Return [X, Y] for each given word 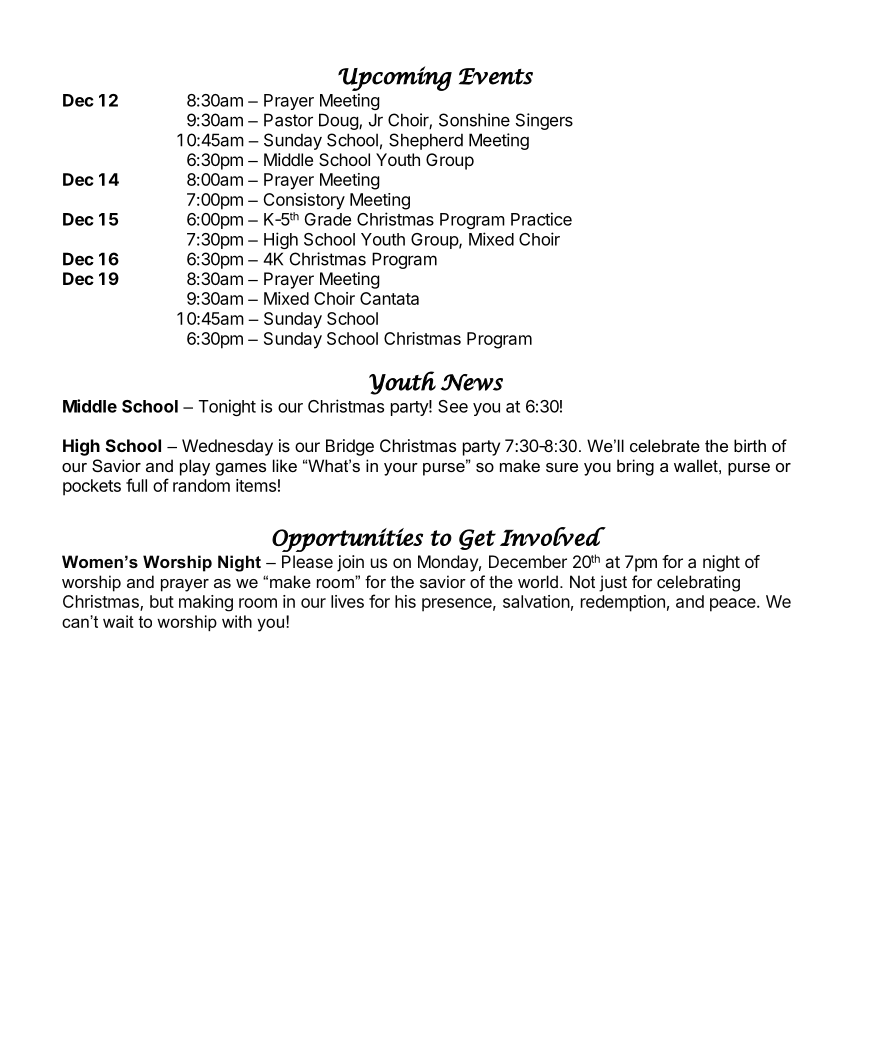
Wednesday [227, 447]
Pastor [288, 120]
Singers [544, 121]
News [472, 382]
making [206, 603]
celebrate [665, 445]
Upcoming [395, 78]
